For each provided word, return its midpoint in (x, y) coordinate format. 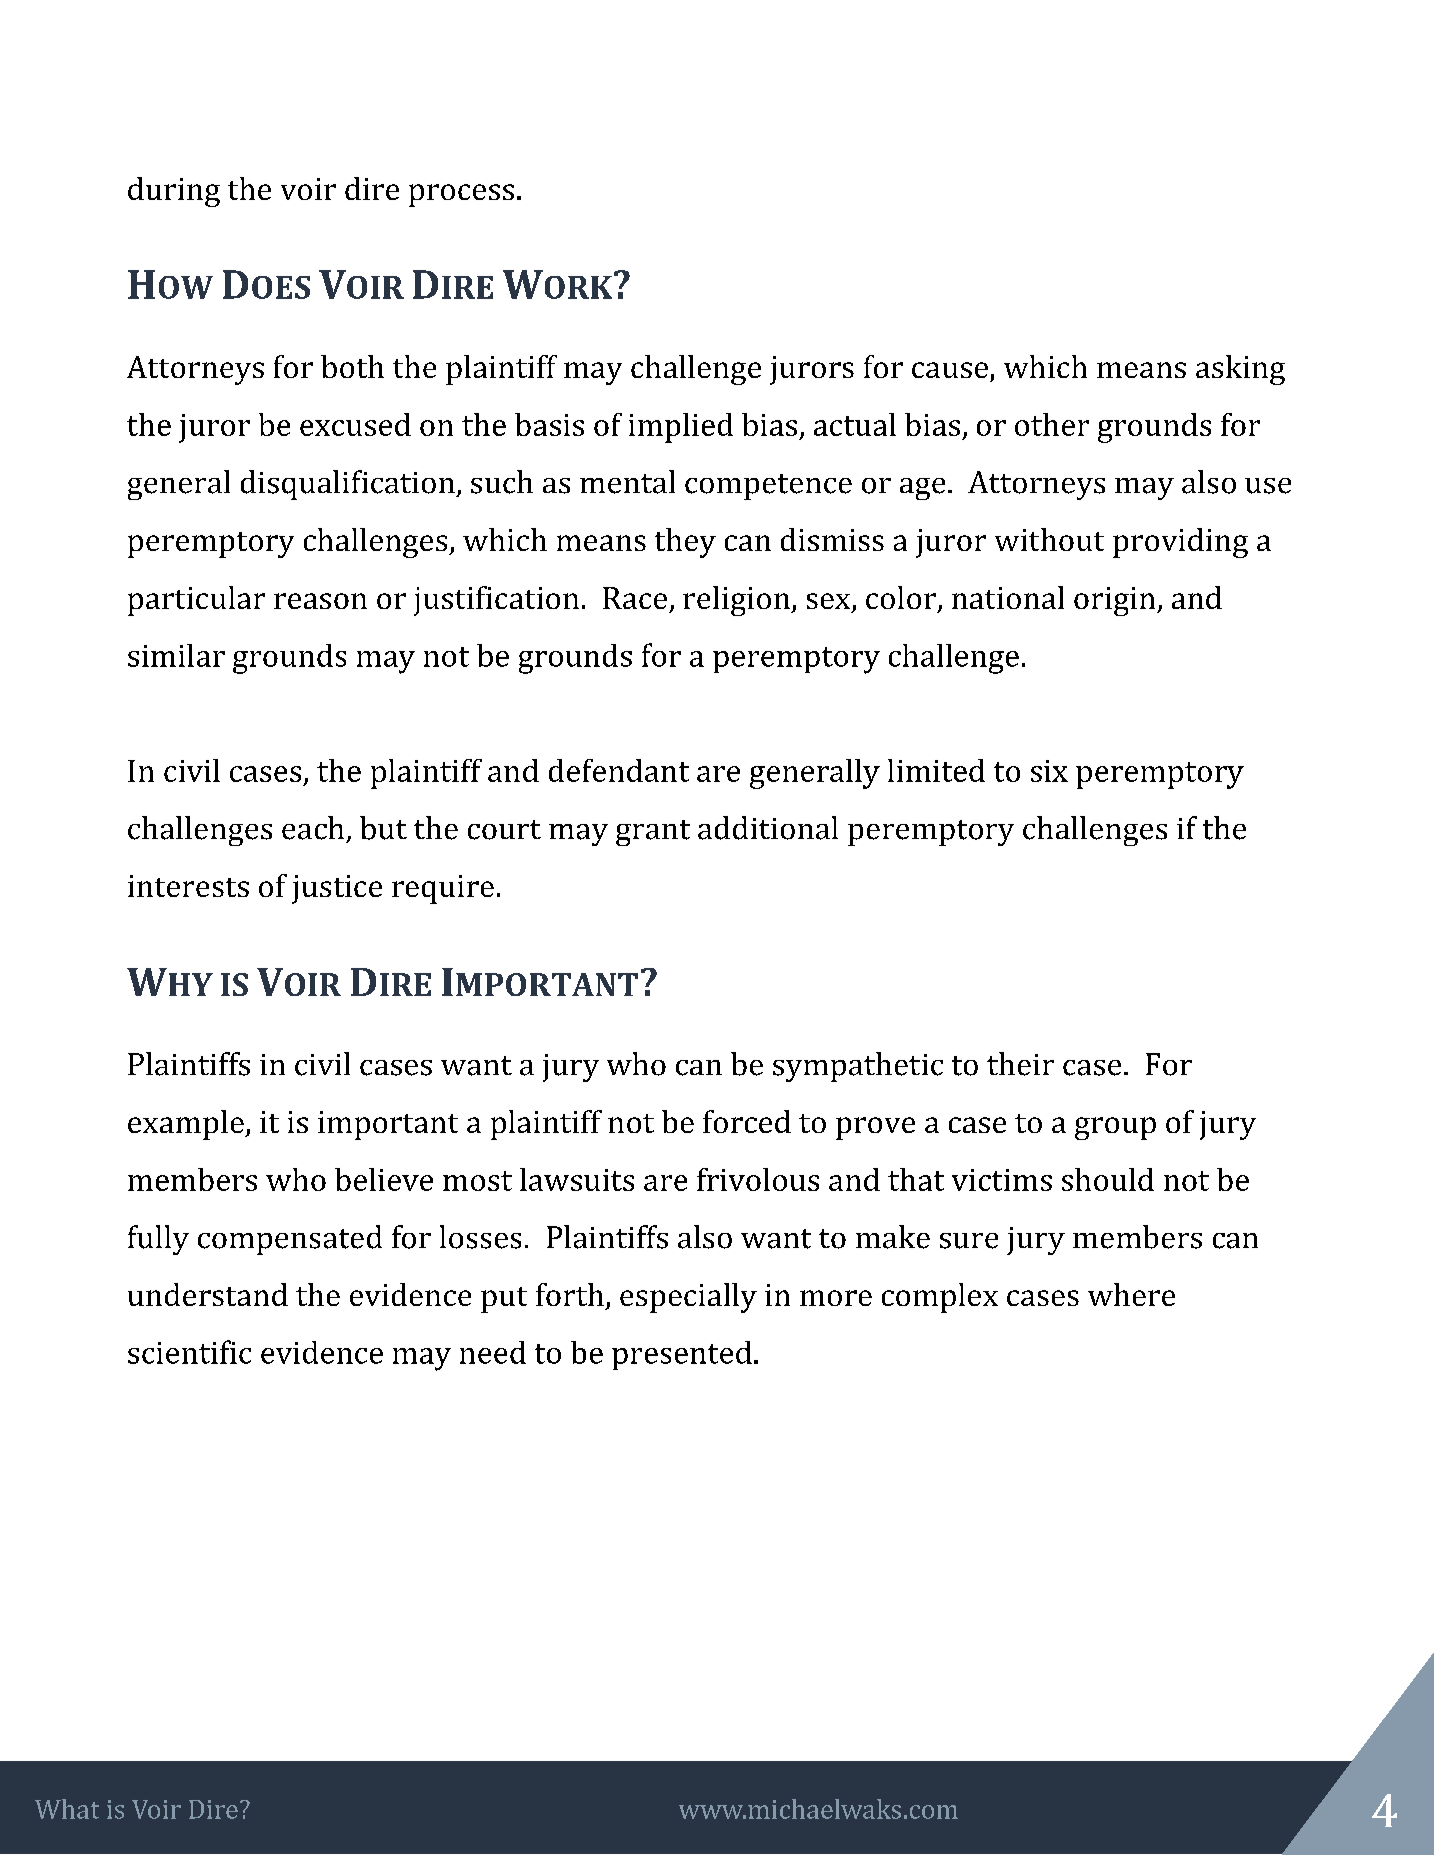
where (1131, 1294)
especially (688, 1298)
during (174, 192)
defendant (619, 770)
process (461, 195)
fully (158, 1240)
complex (940, 1298)
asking (1240, 370)
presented (682, 1355)
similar (176, 655)
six (1049, 771)
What (67, 1809)
